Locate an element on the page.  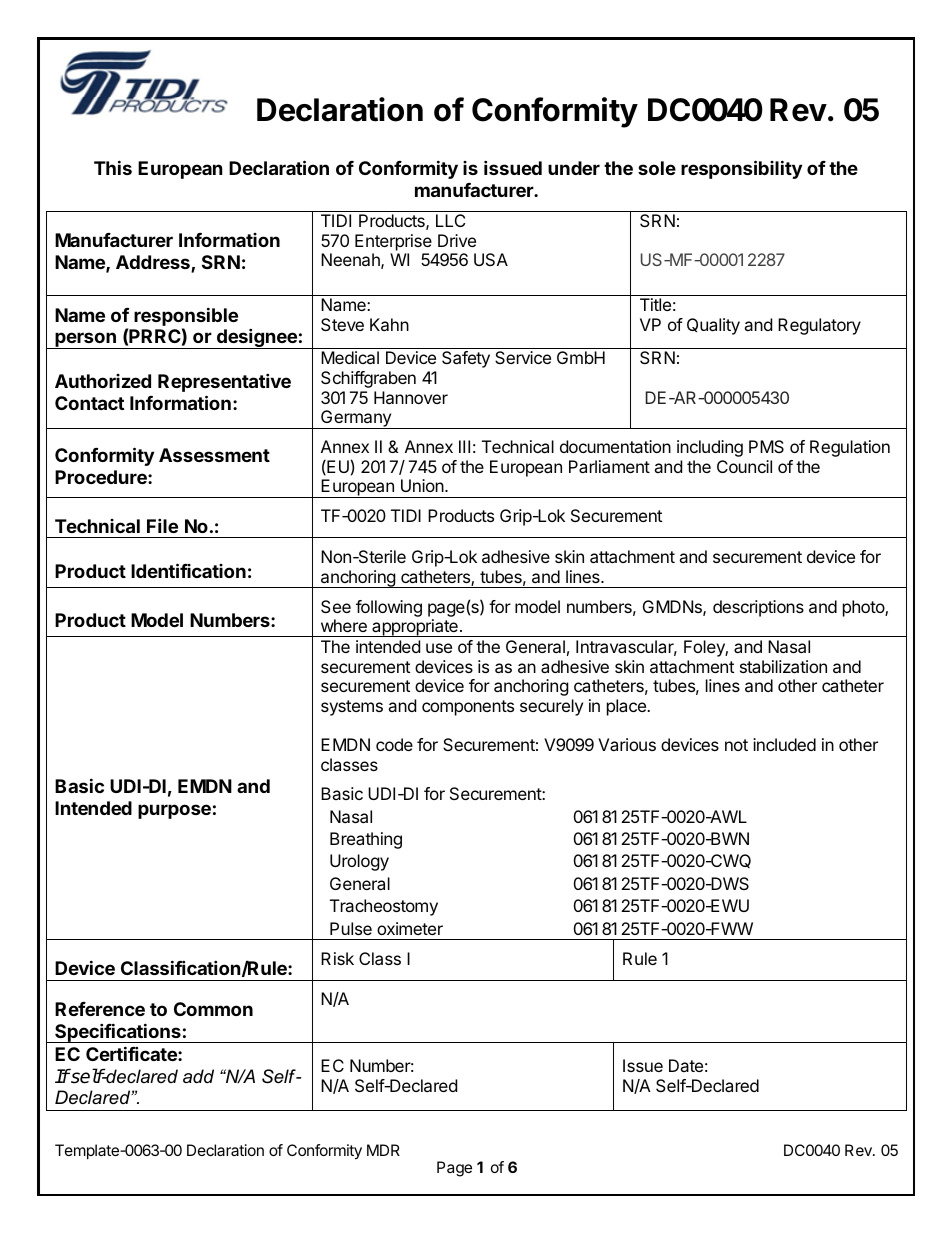
responsibility is located at coordinates (741, 169).
